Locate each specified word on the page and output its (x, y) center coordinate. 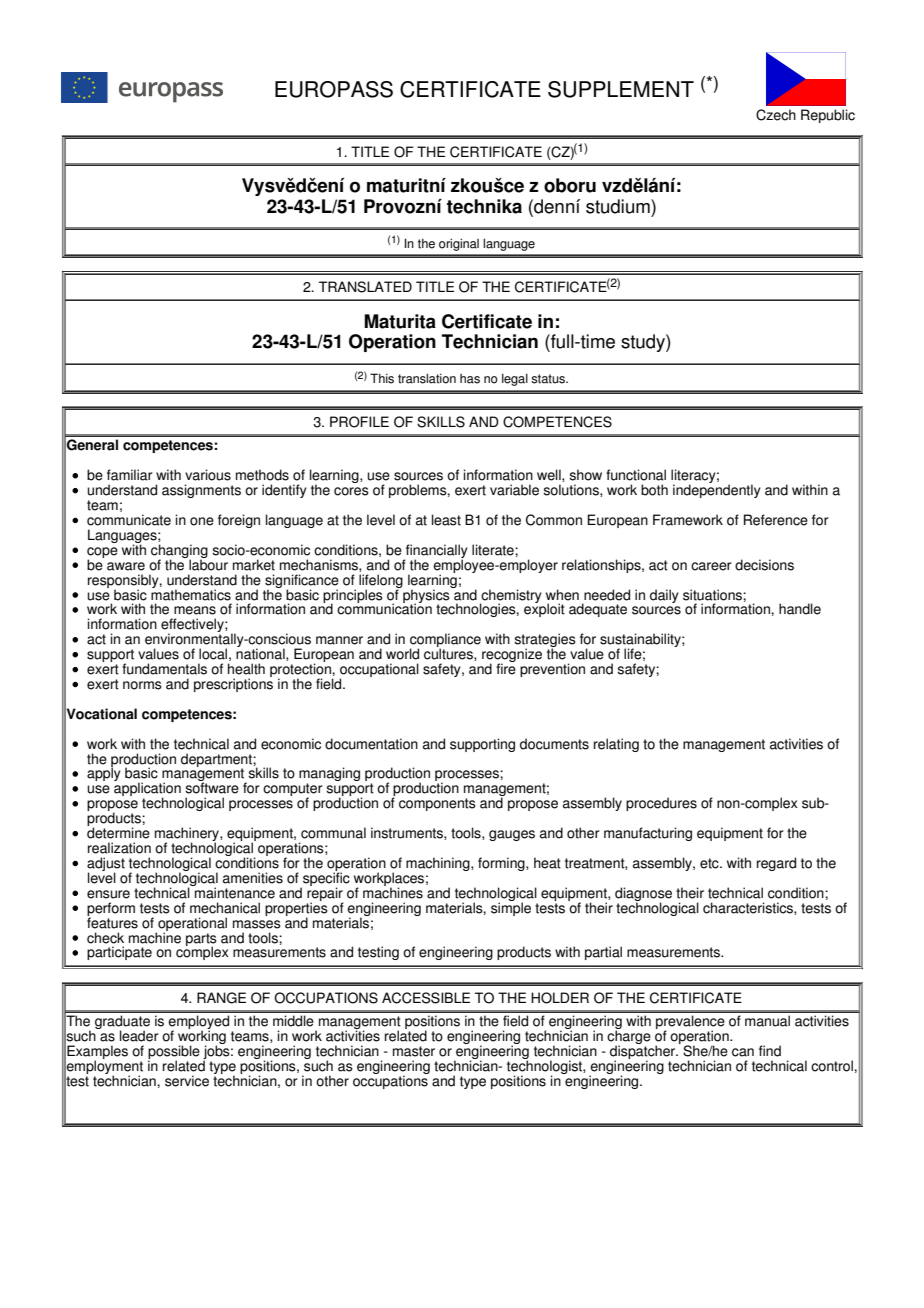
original (459, 244)
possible (174, 1053)
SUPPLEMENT (621, 89)
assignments (201, 491)
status (549, 379)
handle (800, 609)
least (446, 520)
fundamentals (164, 669)
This (382, 378)
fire (506, 668)
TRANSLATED (365, 287)
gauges (512, 835)
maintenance (234, 892)
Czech (776, 115)
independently (717, 490)
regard (776, 864)
